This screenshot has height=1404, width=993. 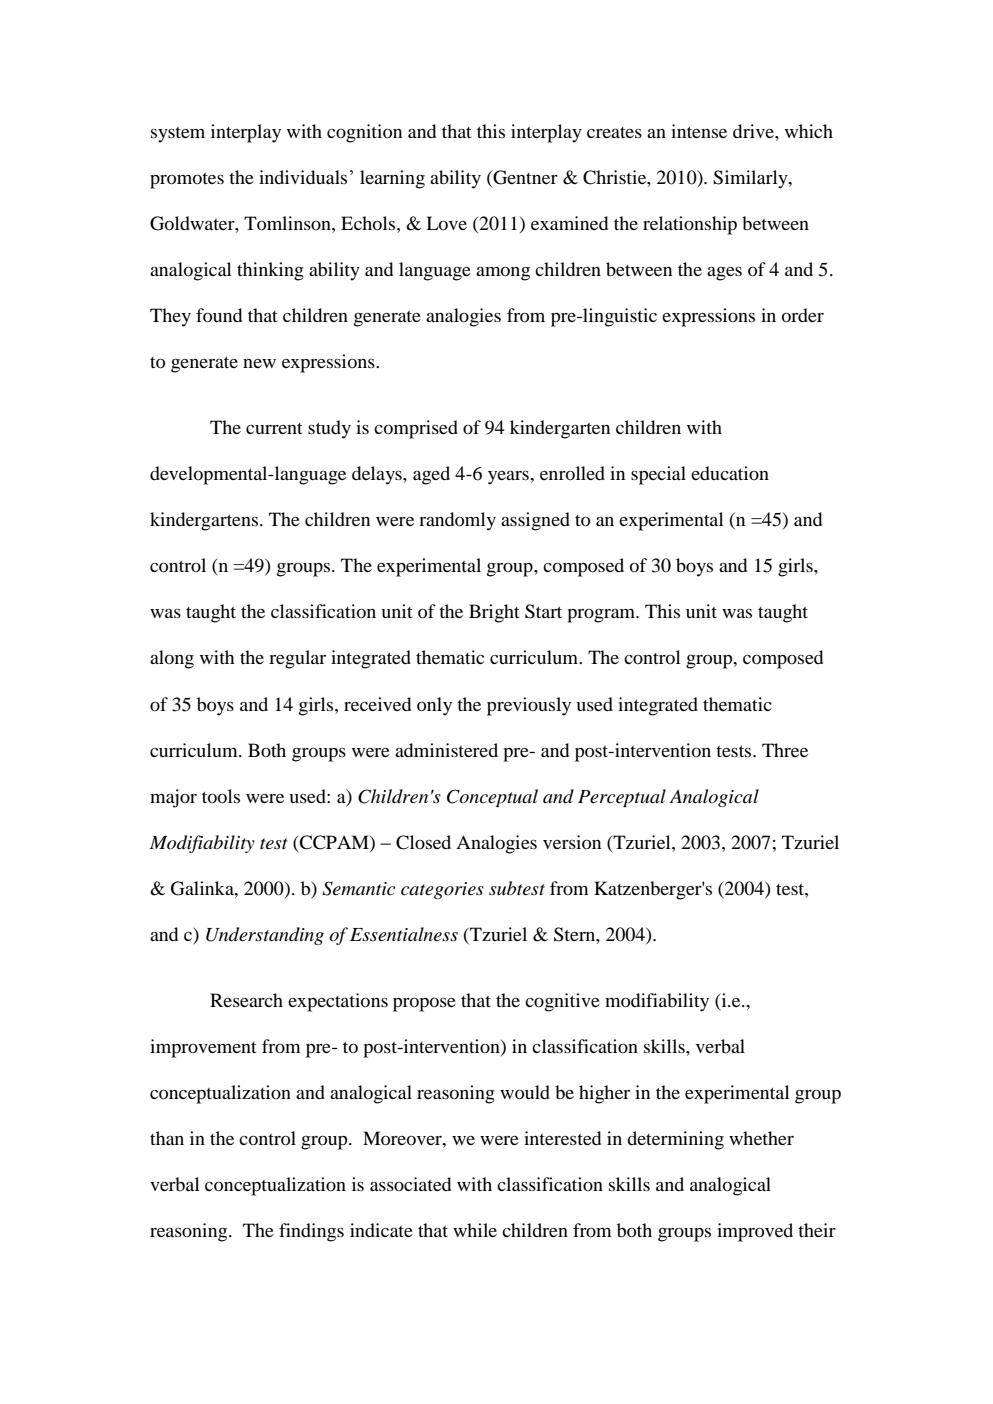 I want to click on improved, so click(x=755, y=1232).
